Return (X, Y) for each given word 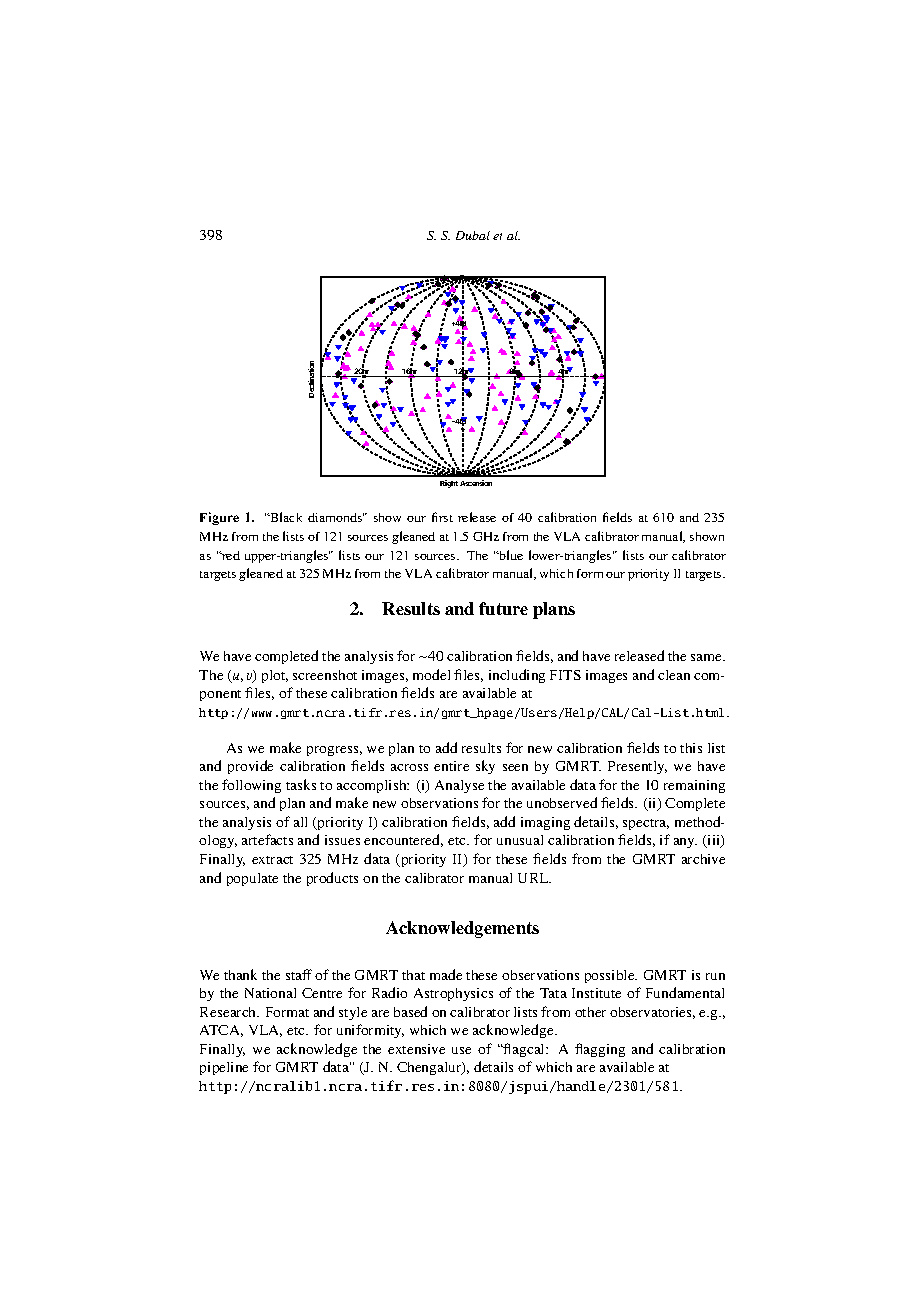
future (503, 608)
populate (252, 879)
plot (275, 676)
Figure (219, 518)
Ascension (476, 483)
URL (534, 878)
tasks (301, 784)
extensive (416, 1049)
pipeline (224, 1068)
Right (449, 484)
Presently (637, 767)
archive (703, 859)
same (707, 657)
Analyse (459, 786)
